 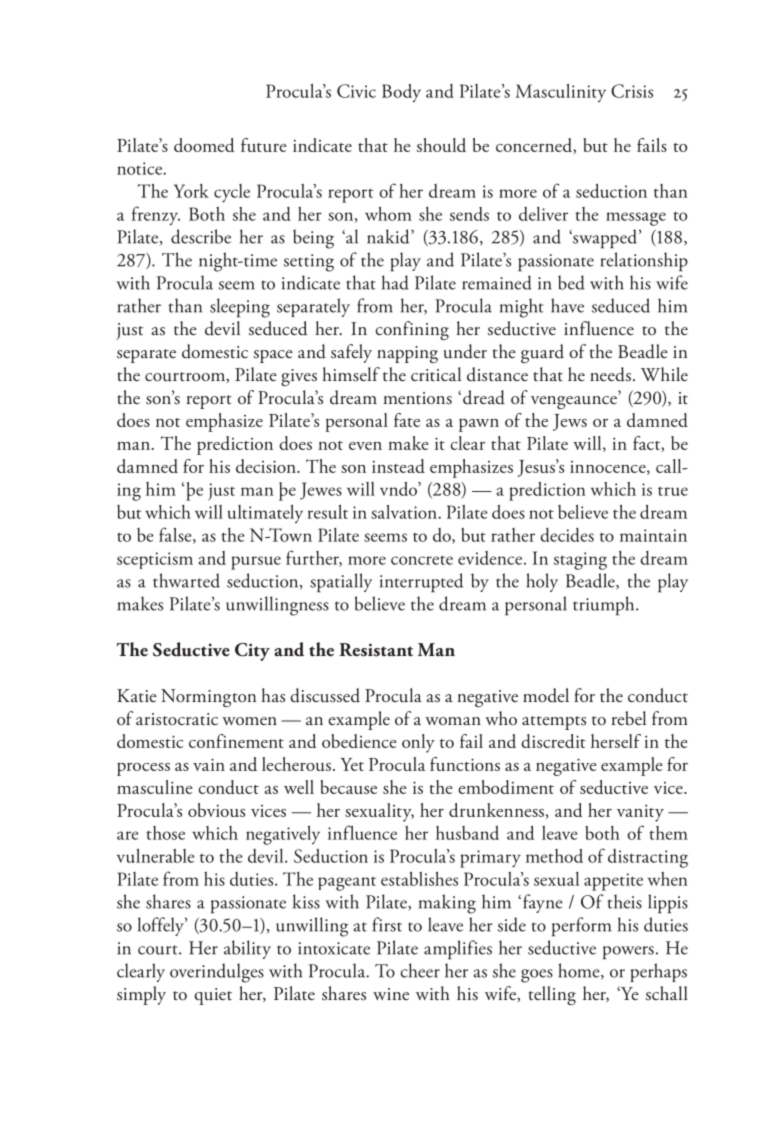 What do you see at coordinates (213, 996) in the screenshot?
I see `quiet` at bounding box center [213, 996].
